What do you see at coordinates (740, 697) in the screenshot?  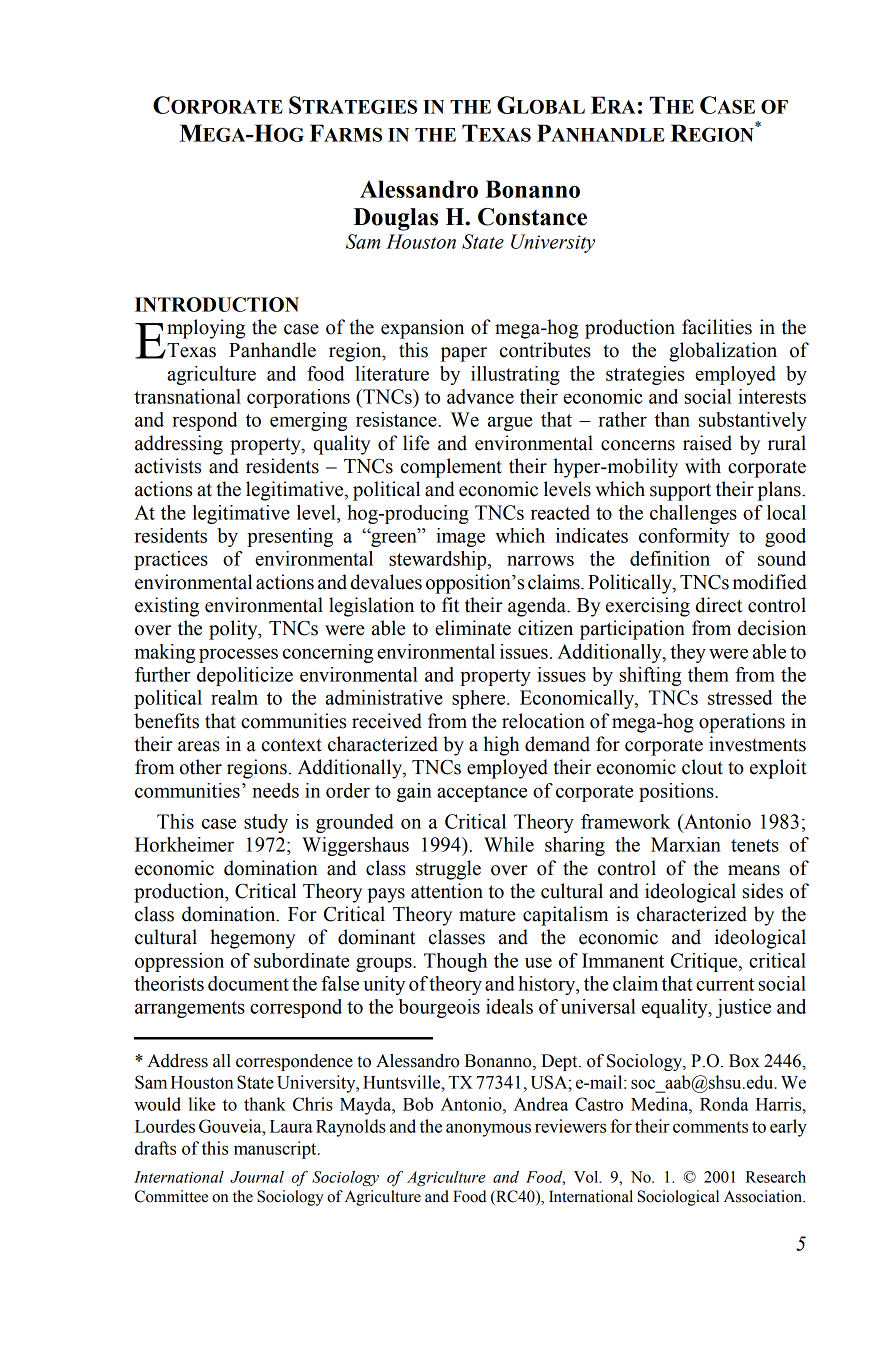 I see `stressed` at bounding box center [740, 697].
